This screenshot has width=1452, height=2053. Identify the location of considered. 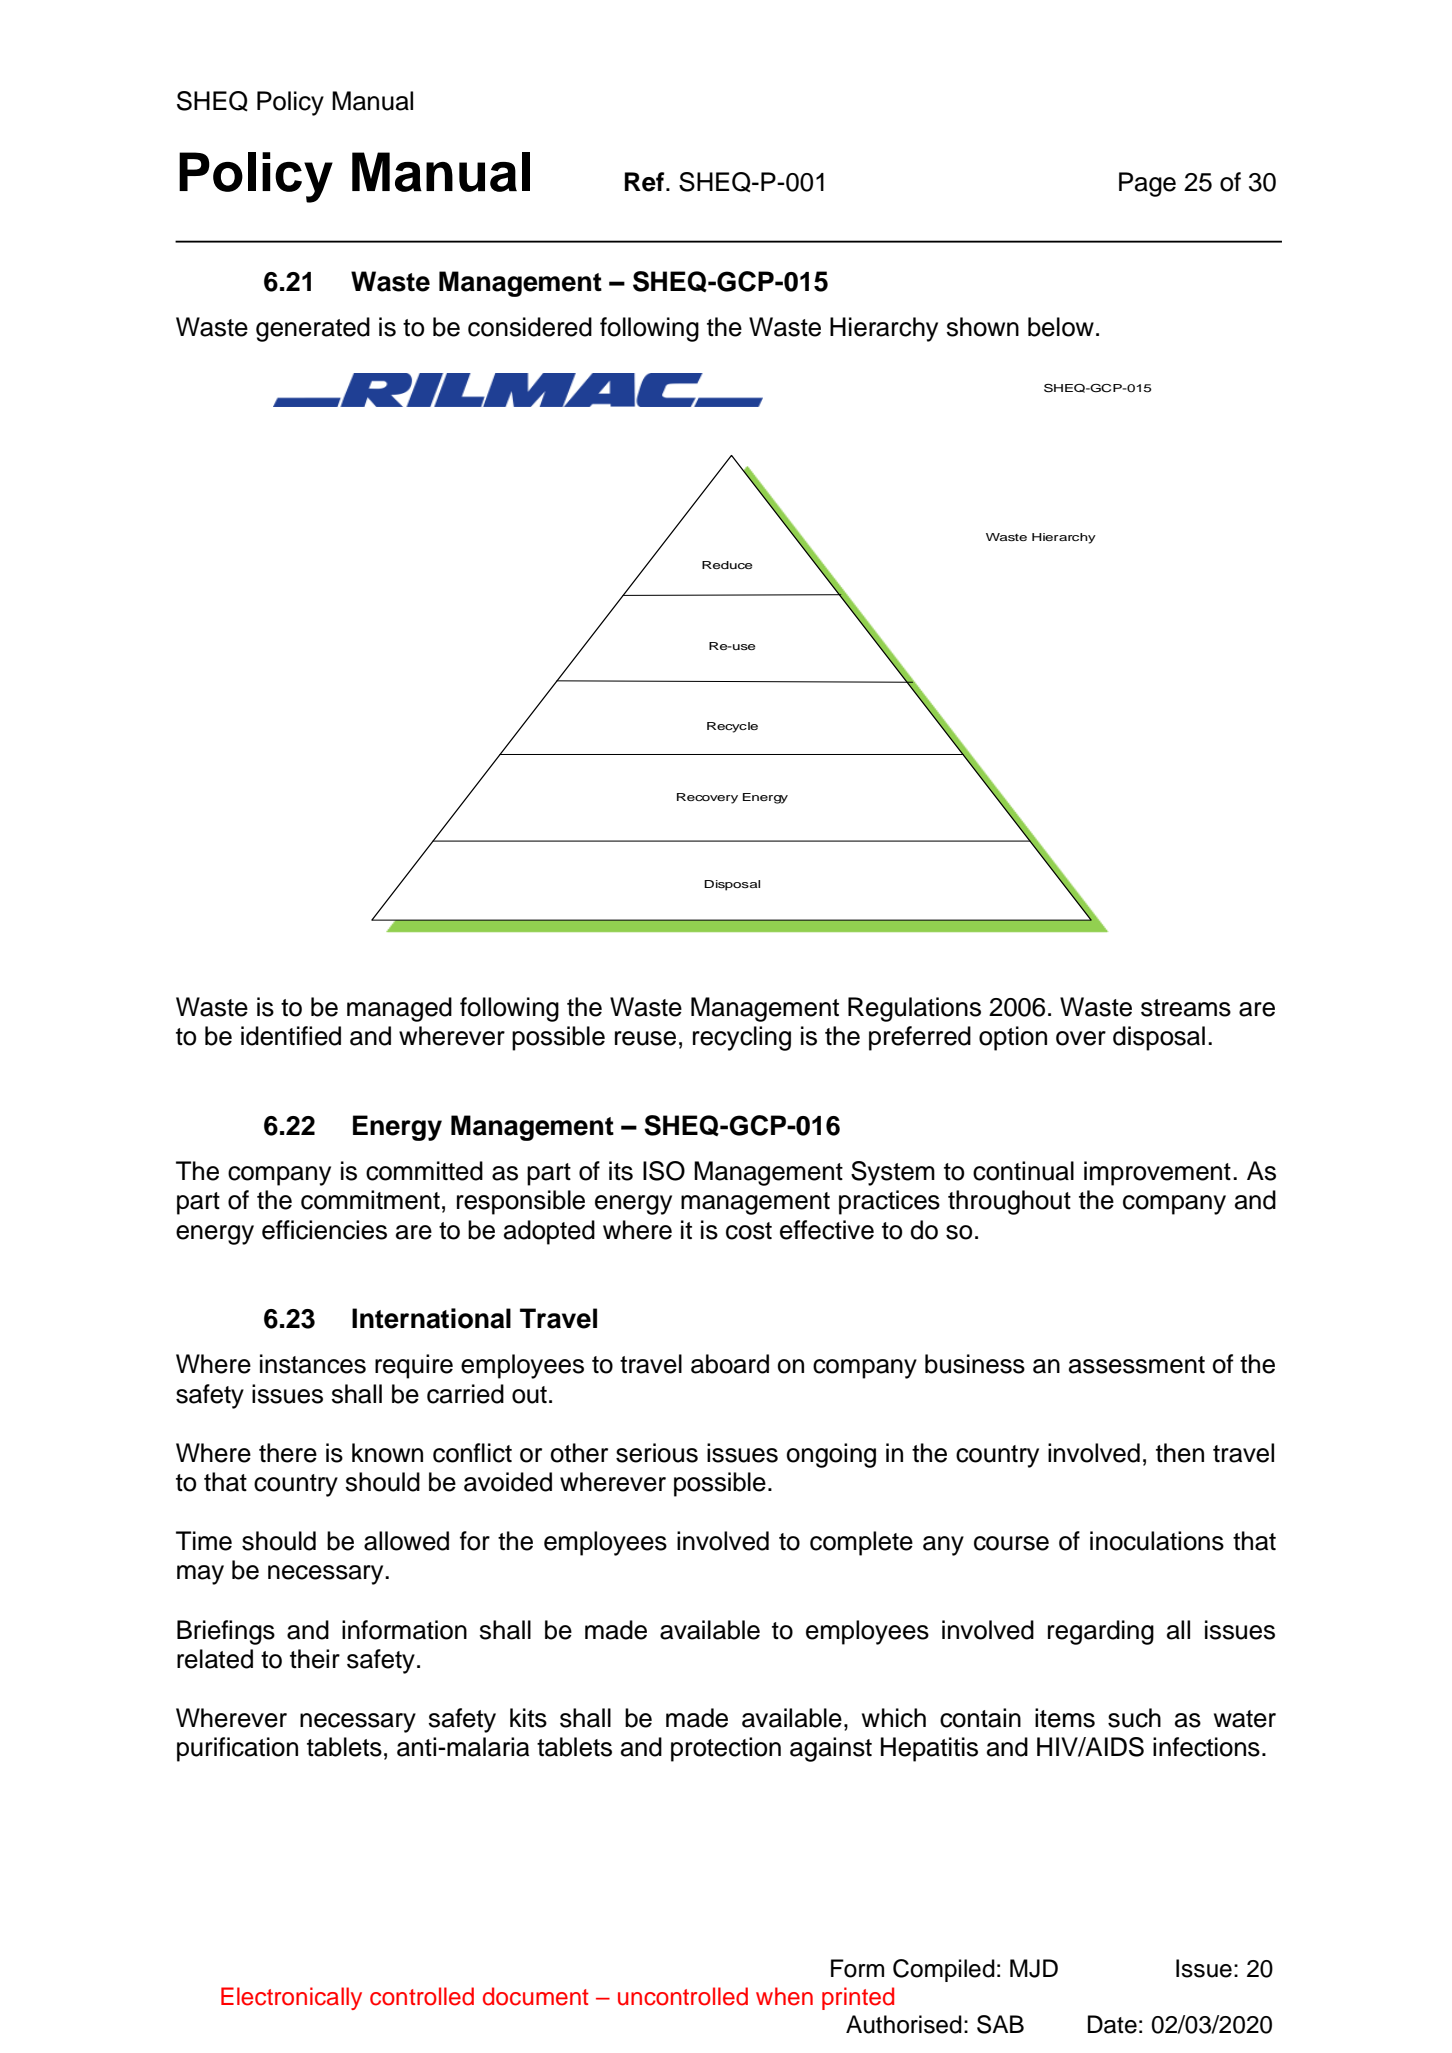
(530, 327).
